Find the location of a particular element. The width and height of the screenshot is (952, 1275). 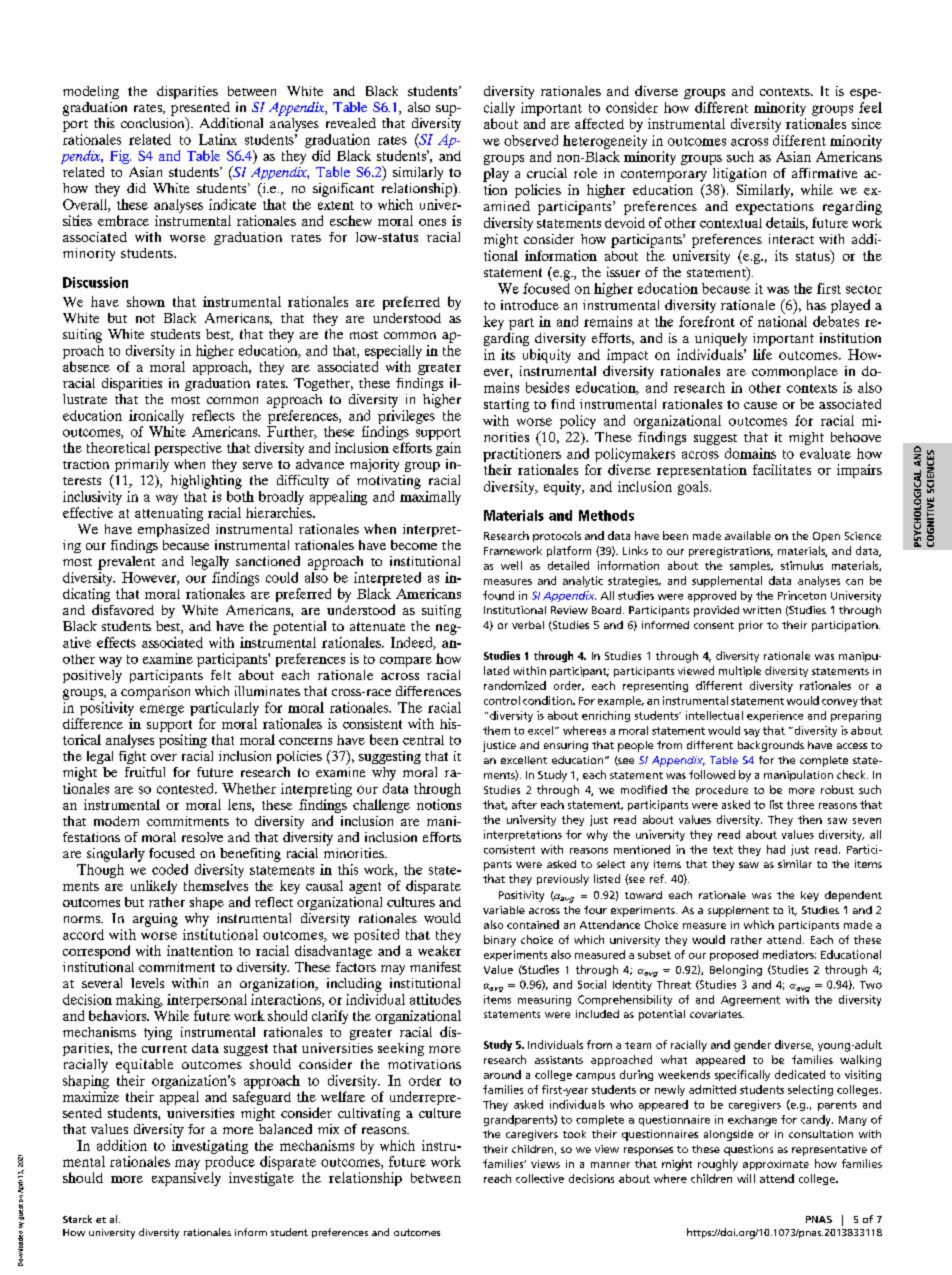

investigating is located at coordinates (210, 1145).
